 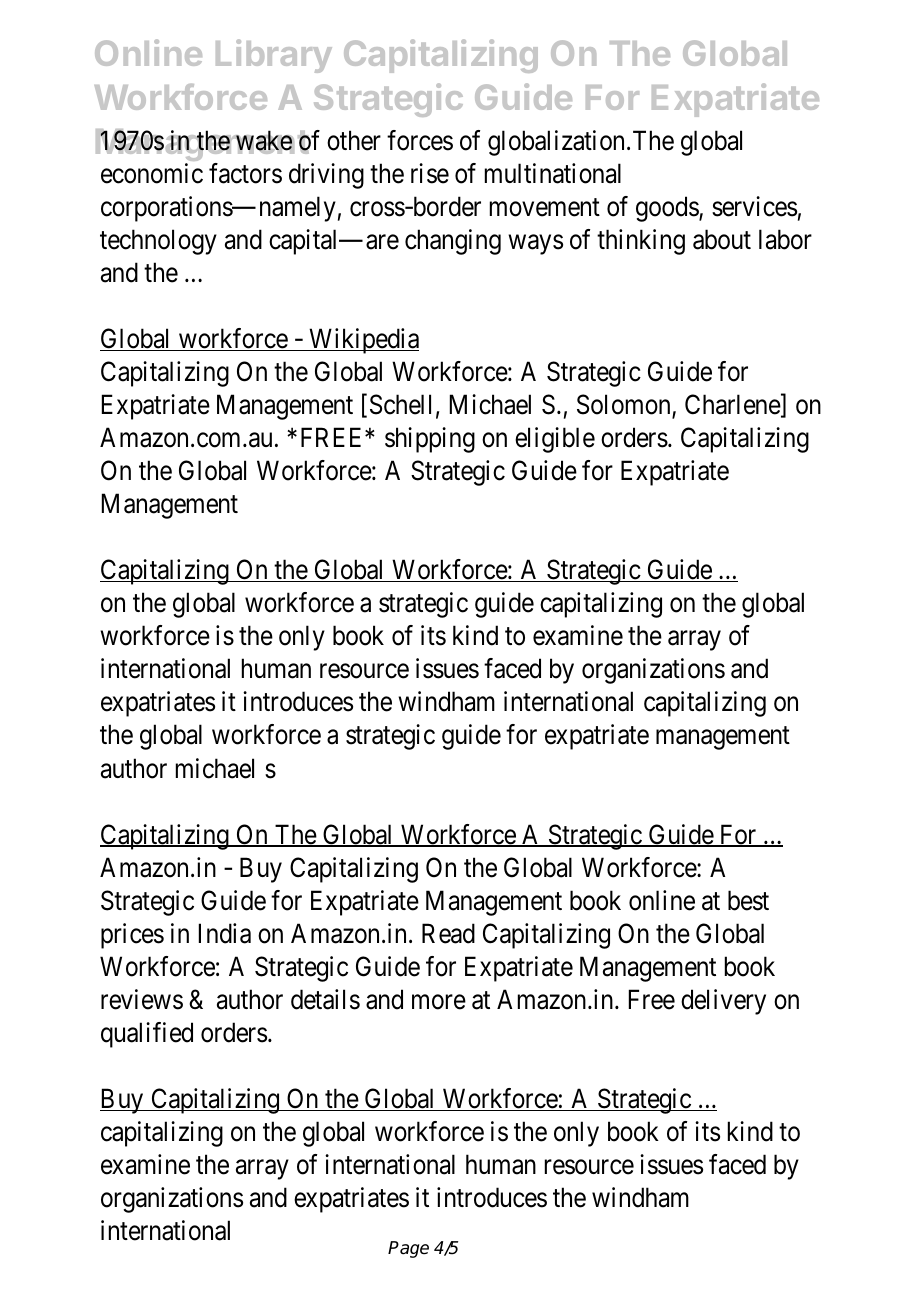 I want to click on qualified, so click(x=147, y=1035).
